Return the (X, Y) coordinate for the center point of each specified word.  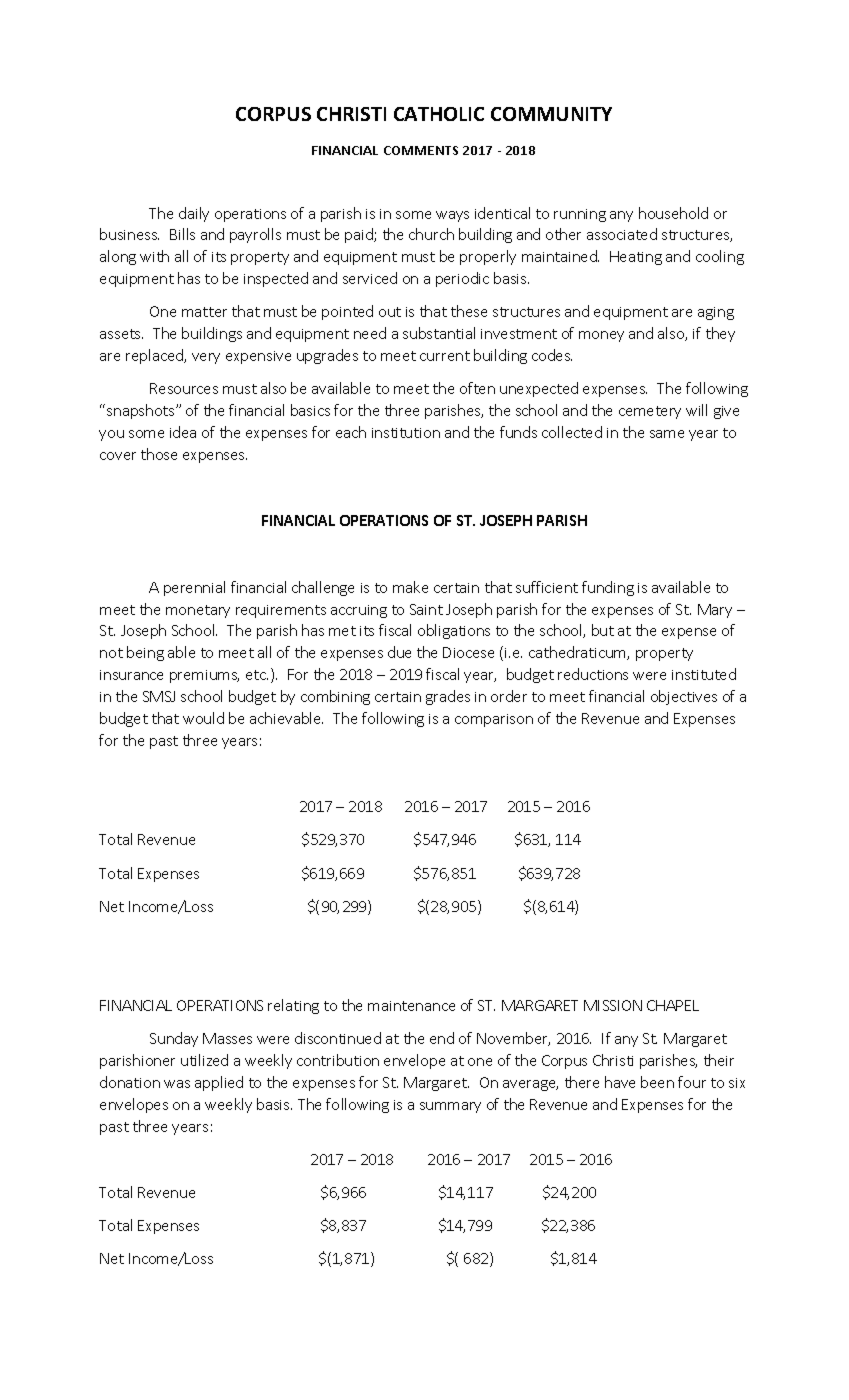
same (667, 434)
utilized (204, 1060)
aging (716, 313)
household (673, 213)
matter (204, 312)
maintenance (411, 1006)
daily (194, 214)
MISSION (613, 1005)
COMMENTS (421, 150)
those (159, 454)
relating (293, 1006)
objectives (684, 697)
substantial (439, 333)
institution (406, 433)
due (399, 652)
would (203, 718)
